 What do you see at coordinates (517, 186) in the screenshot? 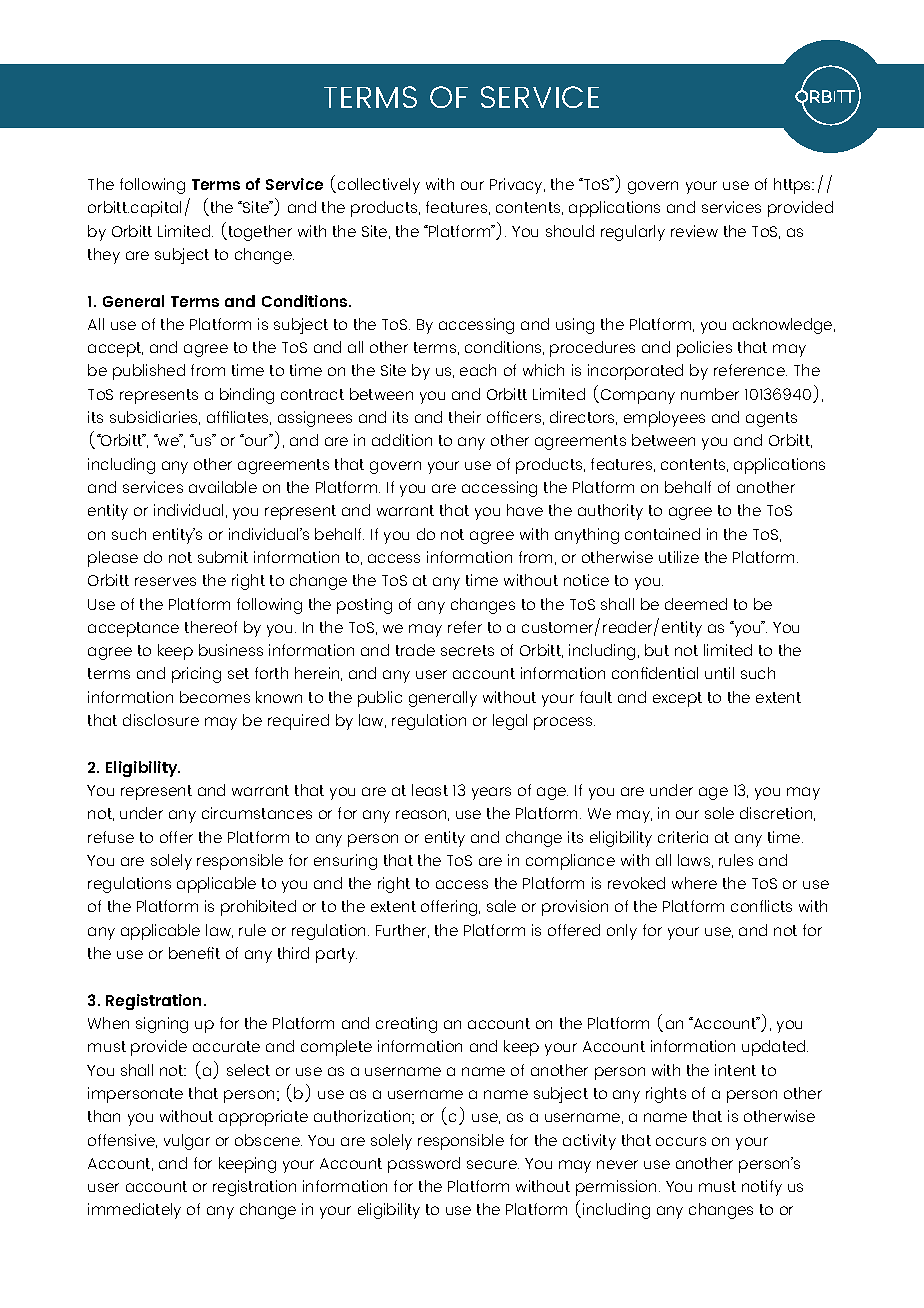
I see `Privacy` at bounding box center [517, 186].
